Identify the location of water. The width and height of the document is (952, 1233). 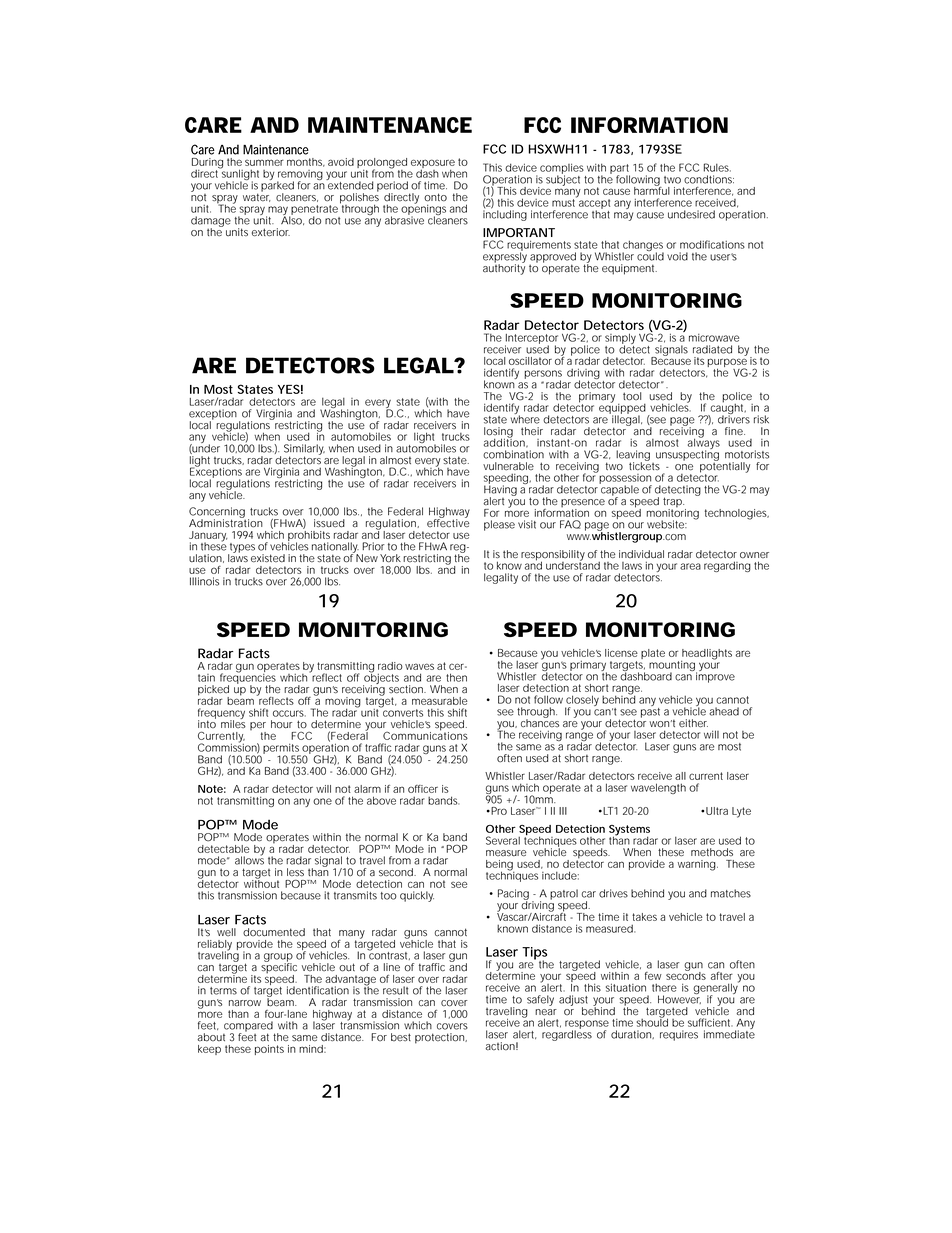
(257, 196).
